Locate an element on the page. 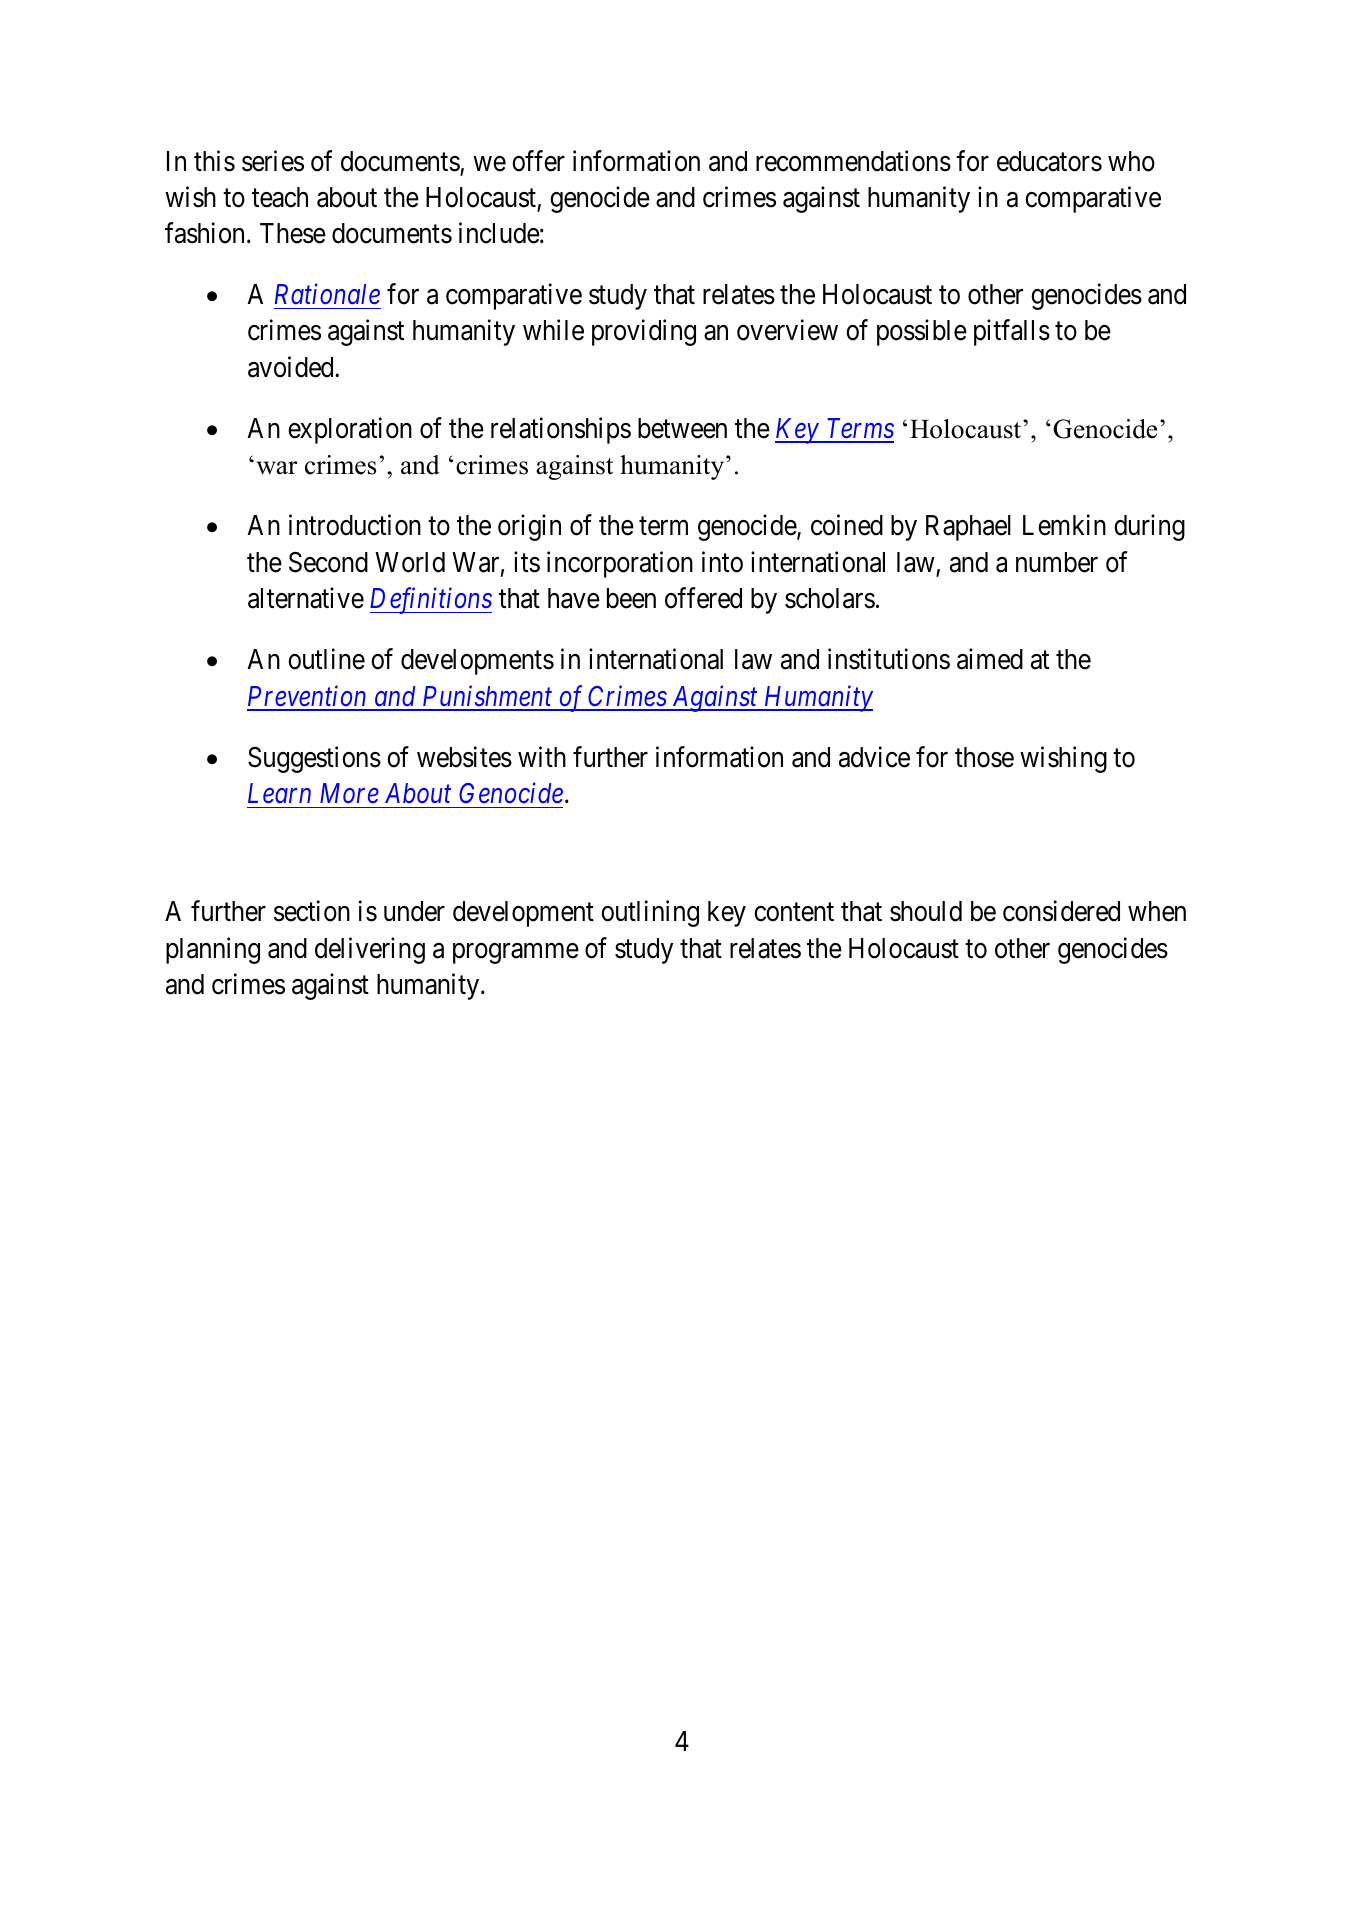  been is located at coordinates (631, 598).
